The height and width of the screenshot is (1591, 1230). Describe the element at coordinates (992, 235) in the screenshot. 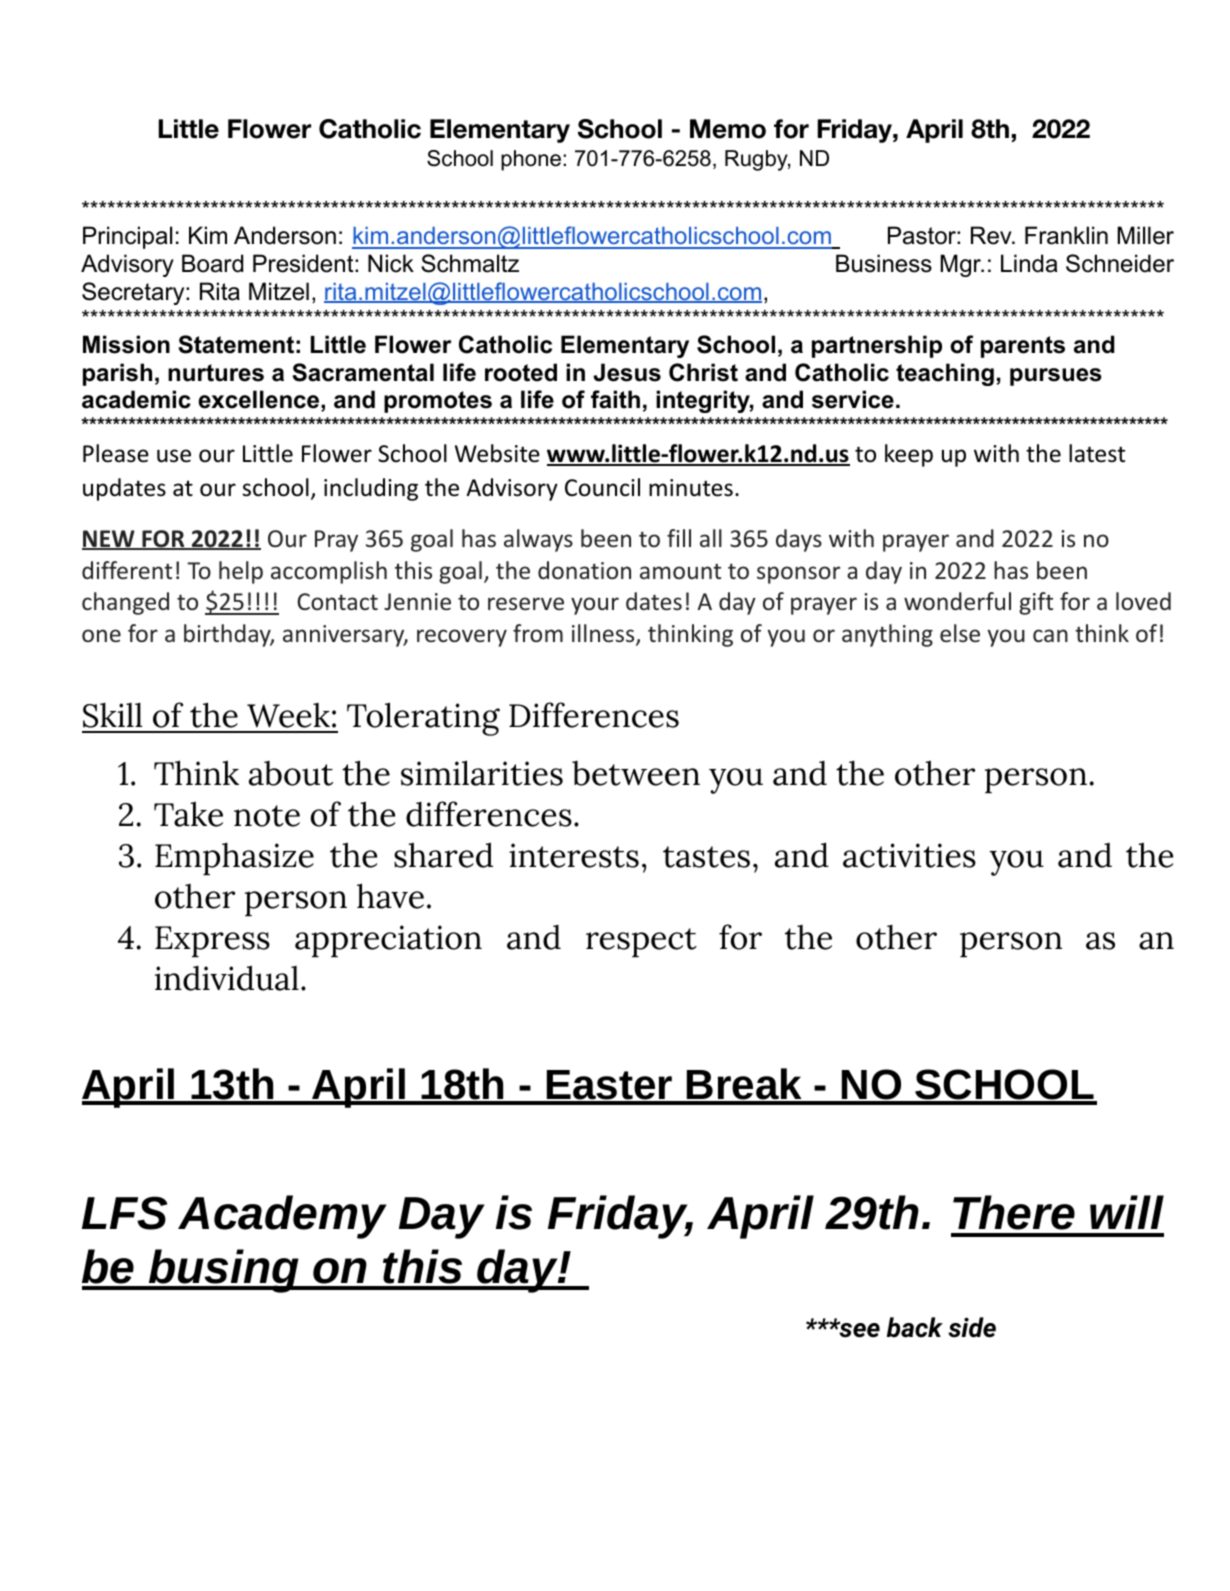

I see `Rev` at that location.
